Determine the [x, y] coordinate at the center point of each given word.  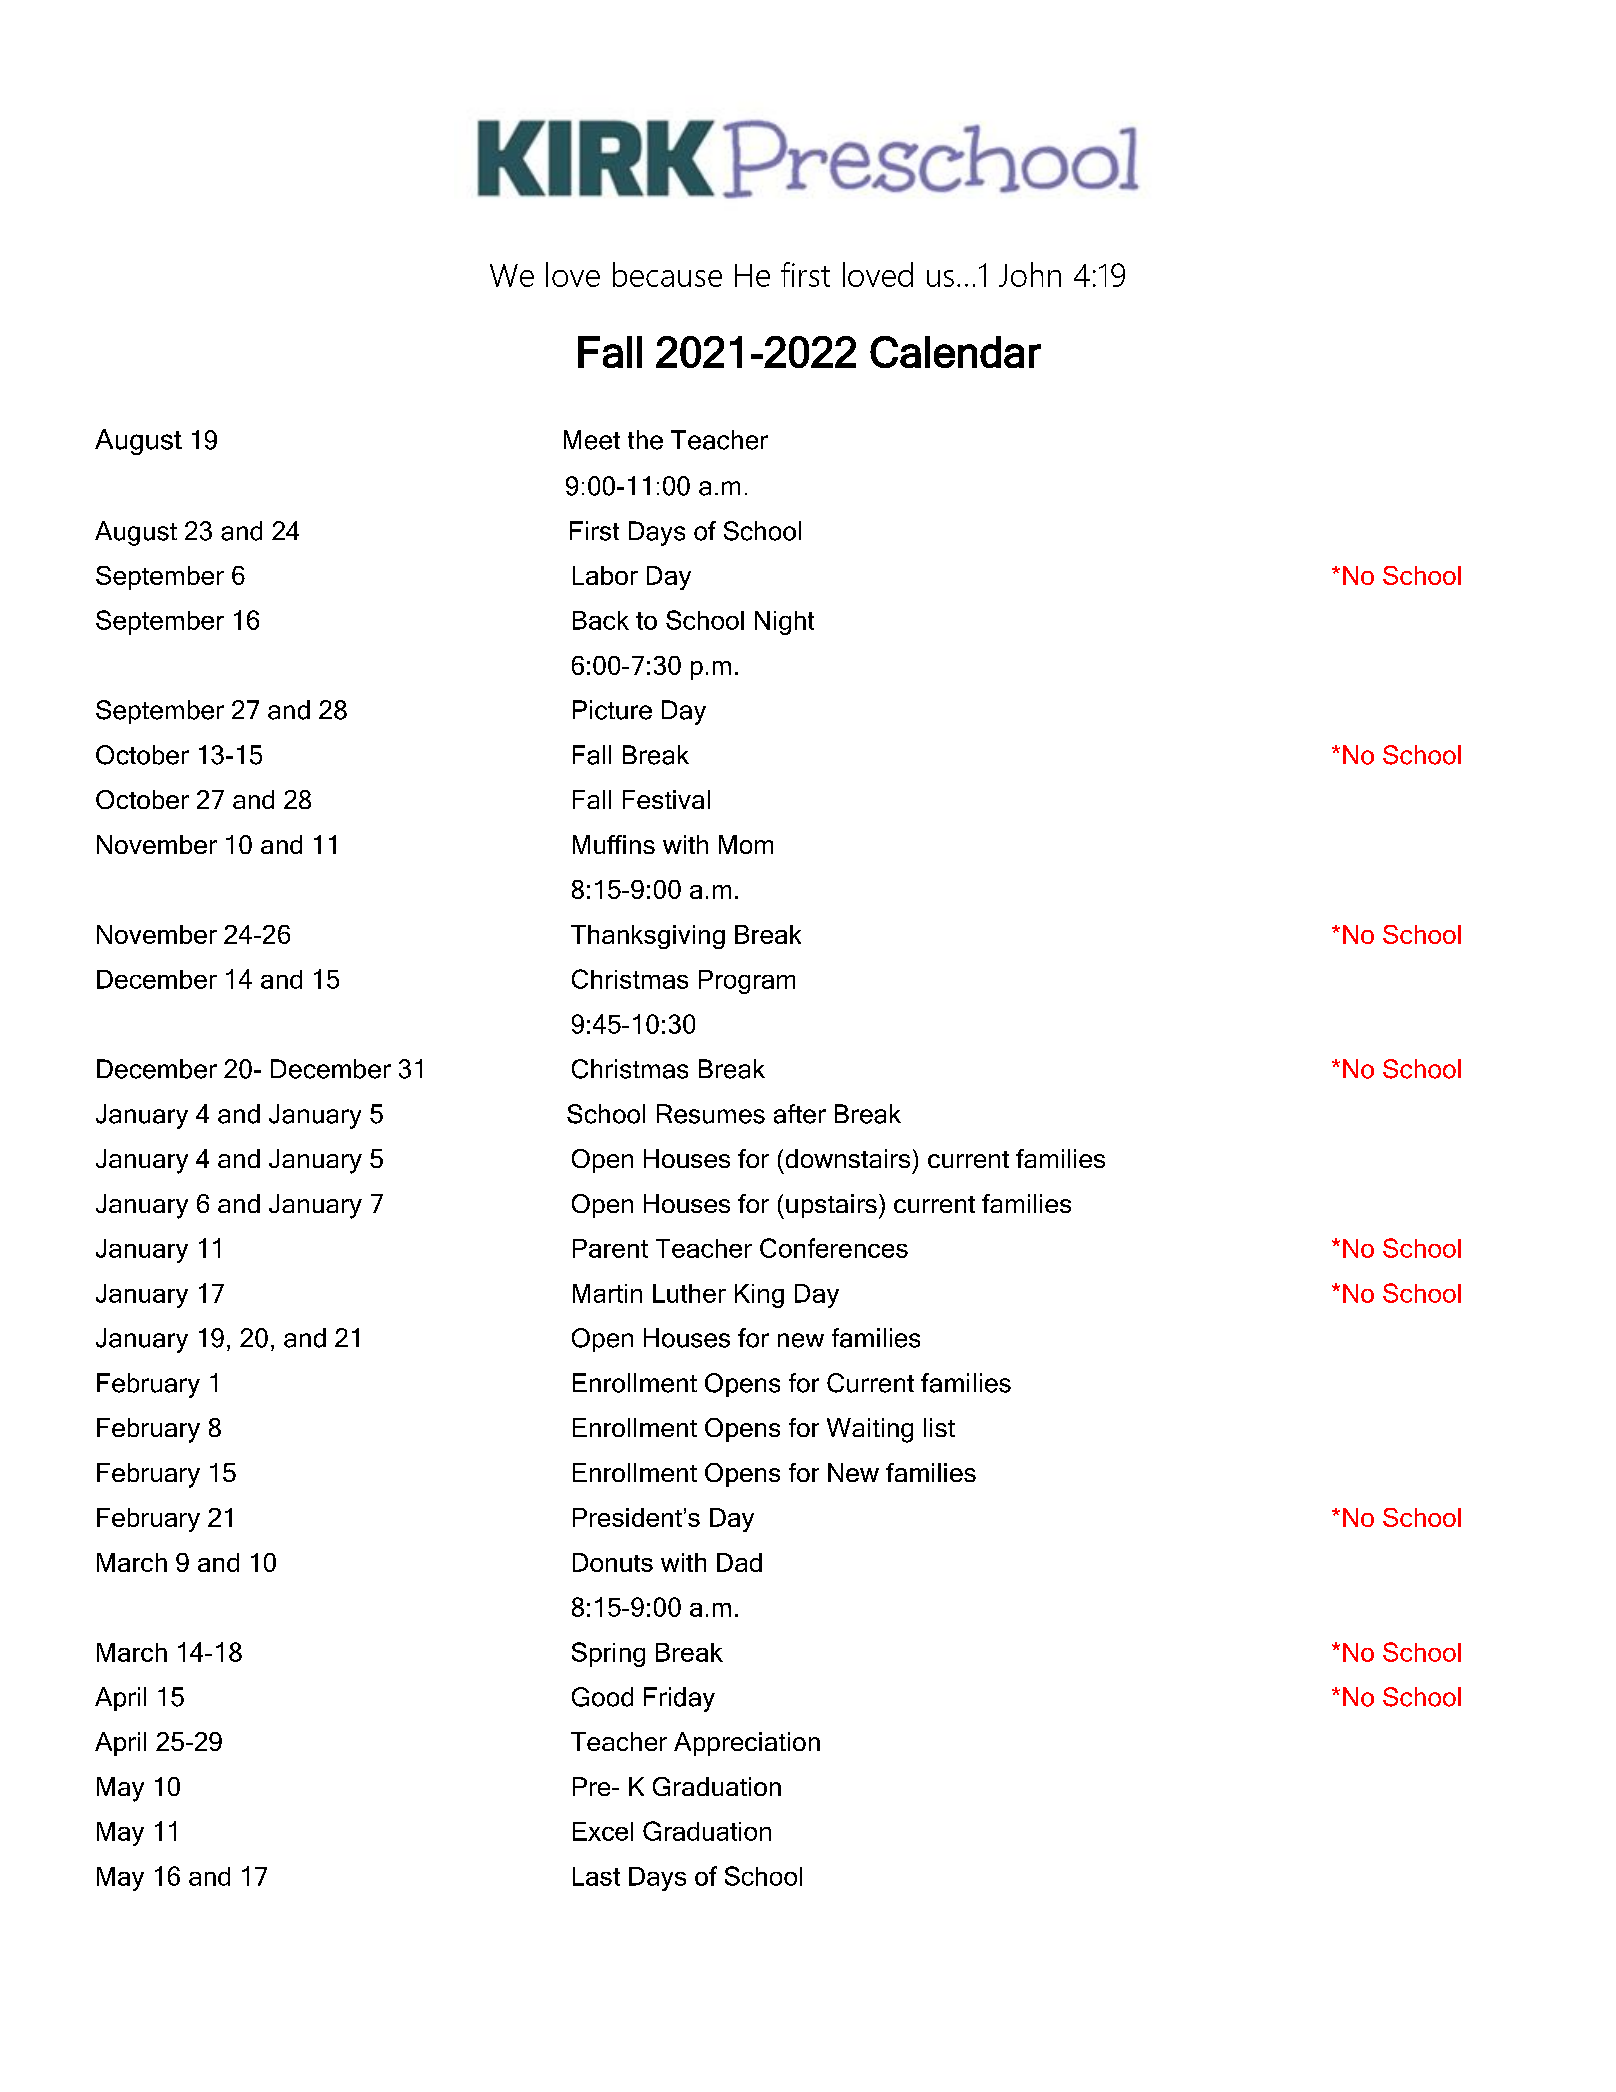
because [667, 274]
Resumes [711, 1114]
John [1030, 274]
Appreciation [747, 1744]
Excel [603, 1831]
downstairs [848, 1158]
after [800, 1114]
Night [784, 623]
